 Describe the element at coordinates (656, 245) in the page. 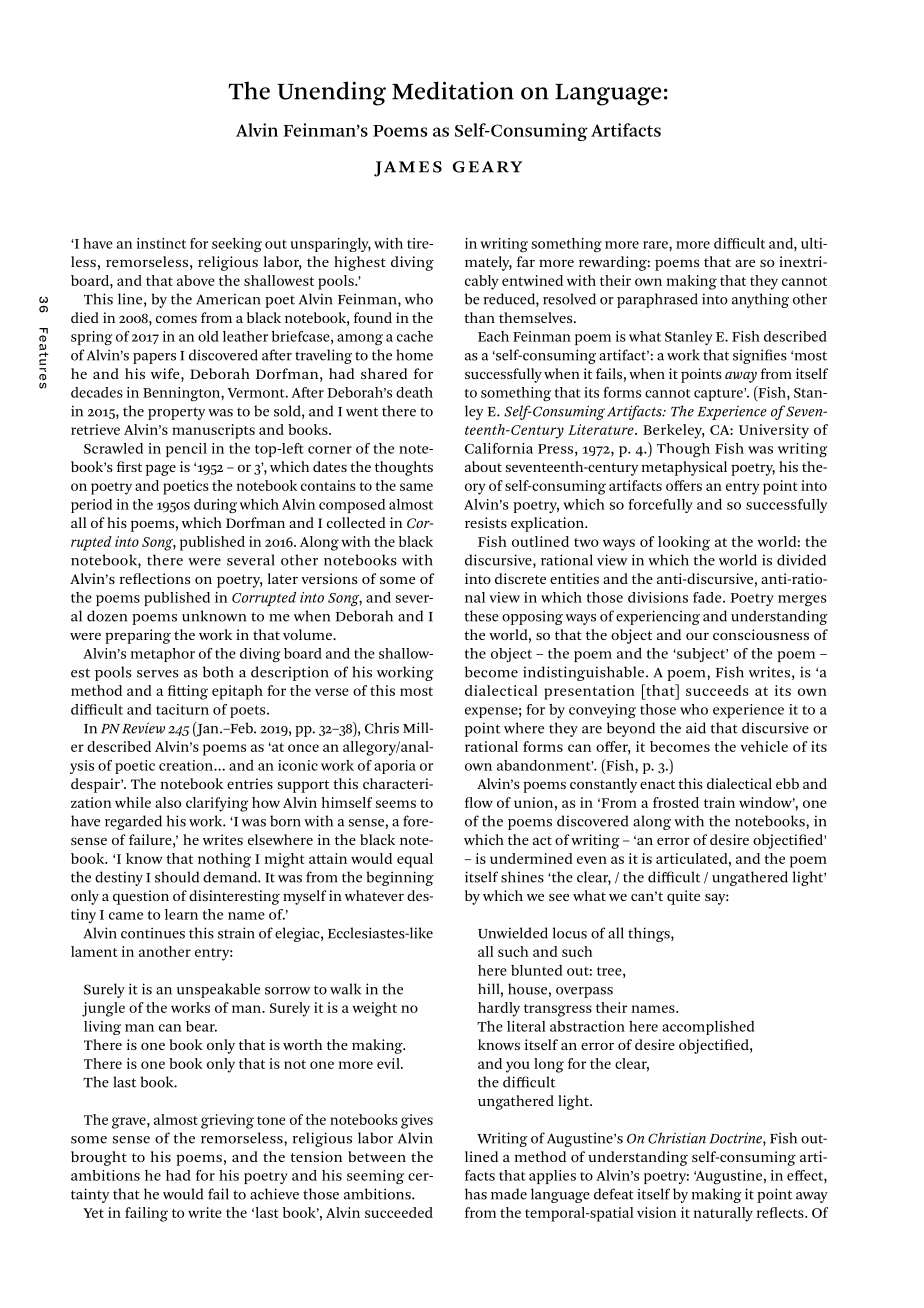

I see `rare` at that location.
